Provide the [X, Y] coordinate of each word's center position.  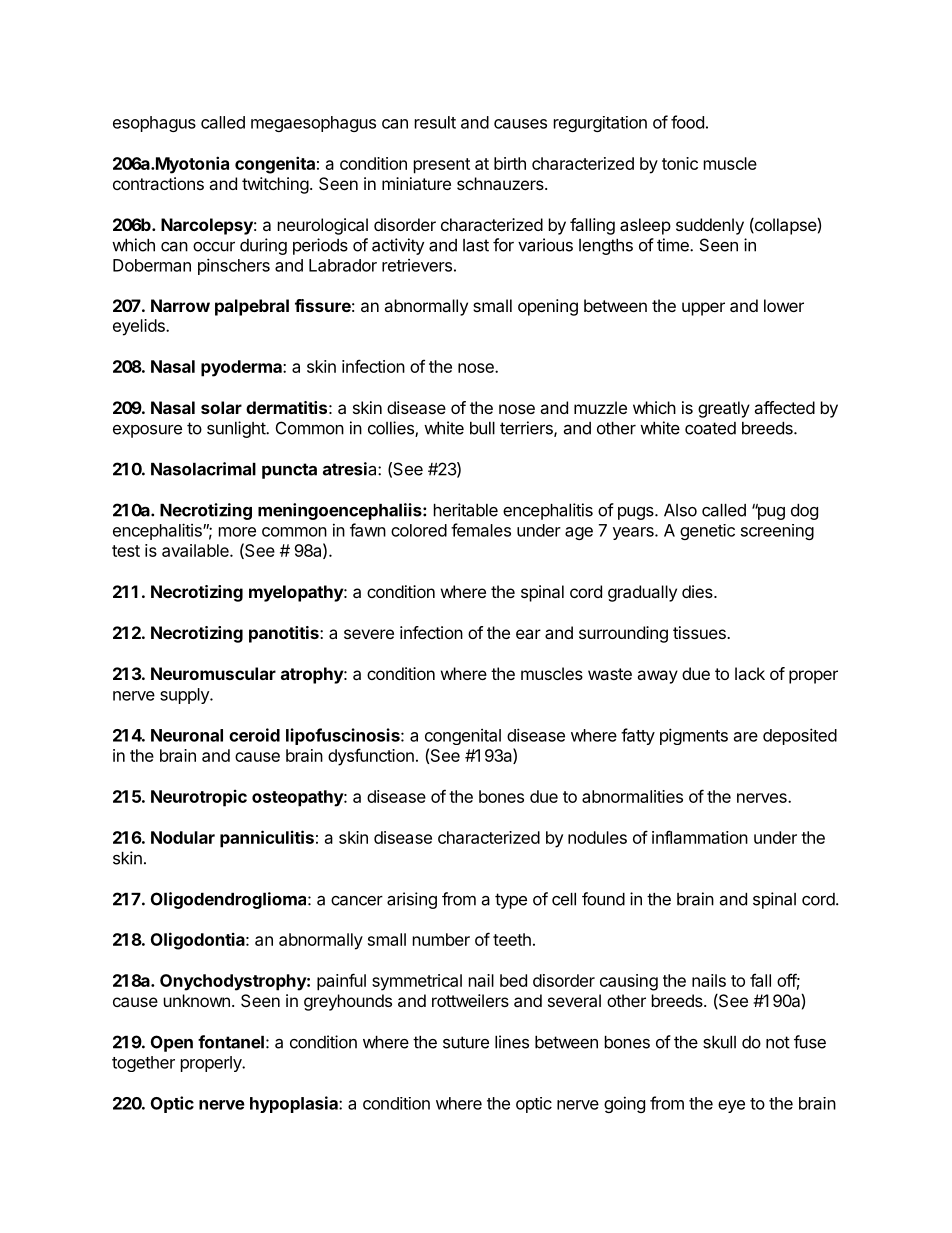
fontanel [231, 1042]
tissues [700, 632]
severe [369, 634]
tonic [680, 163]
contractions [158, 183]
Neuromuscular [213, 673]
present [442, 166]
